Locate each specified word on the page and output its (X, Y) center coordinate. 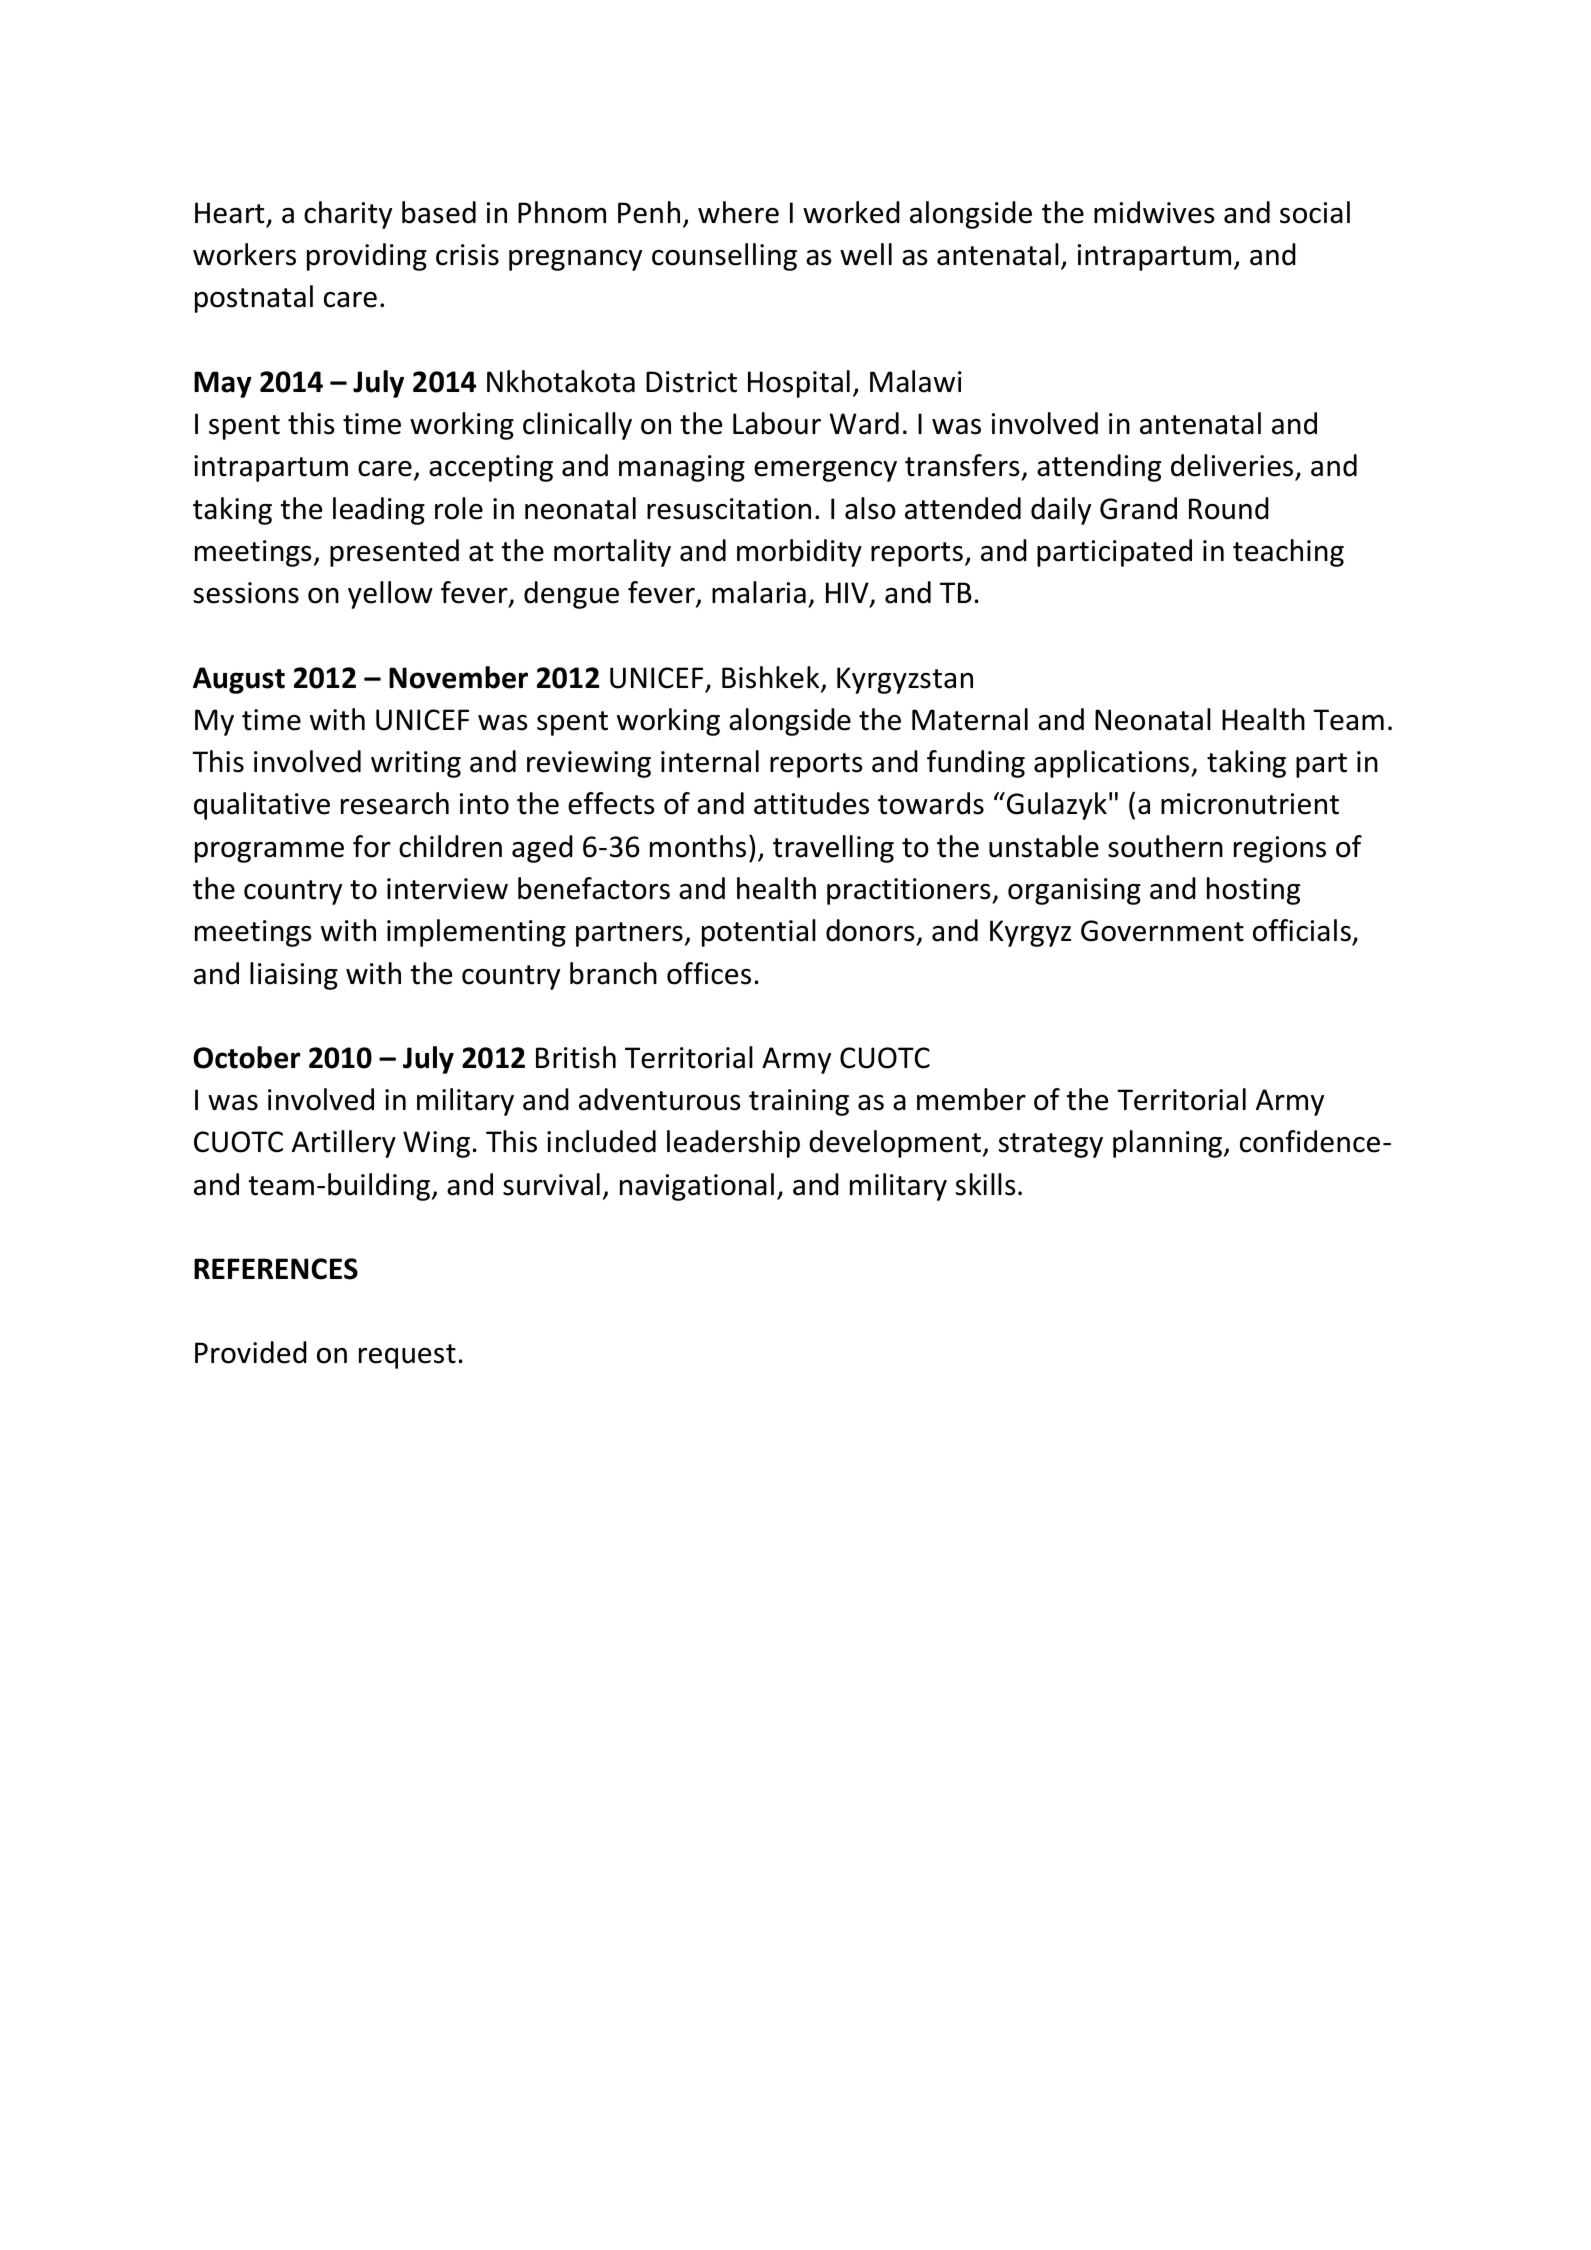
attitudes (811, 803)
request (407, 1356)
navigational (697, 1187)
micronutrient (1250, 804)
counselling (724, 257)
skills (986, 1184)
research (395, 803)
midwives (1154, 212)
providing (367, 257)
